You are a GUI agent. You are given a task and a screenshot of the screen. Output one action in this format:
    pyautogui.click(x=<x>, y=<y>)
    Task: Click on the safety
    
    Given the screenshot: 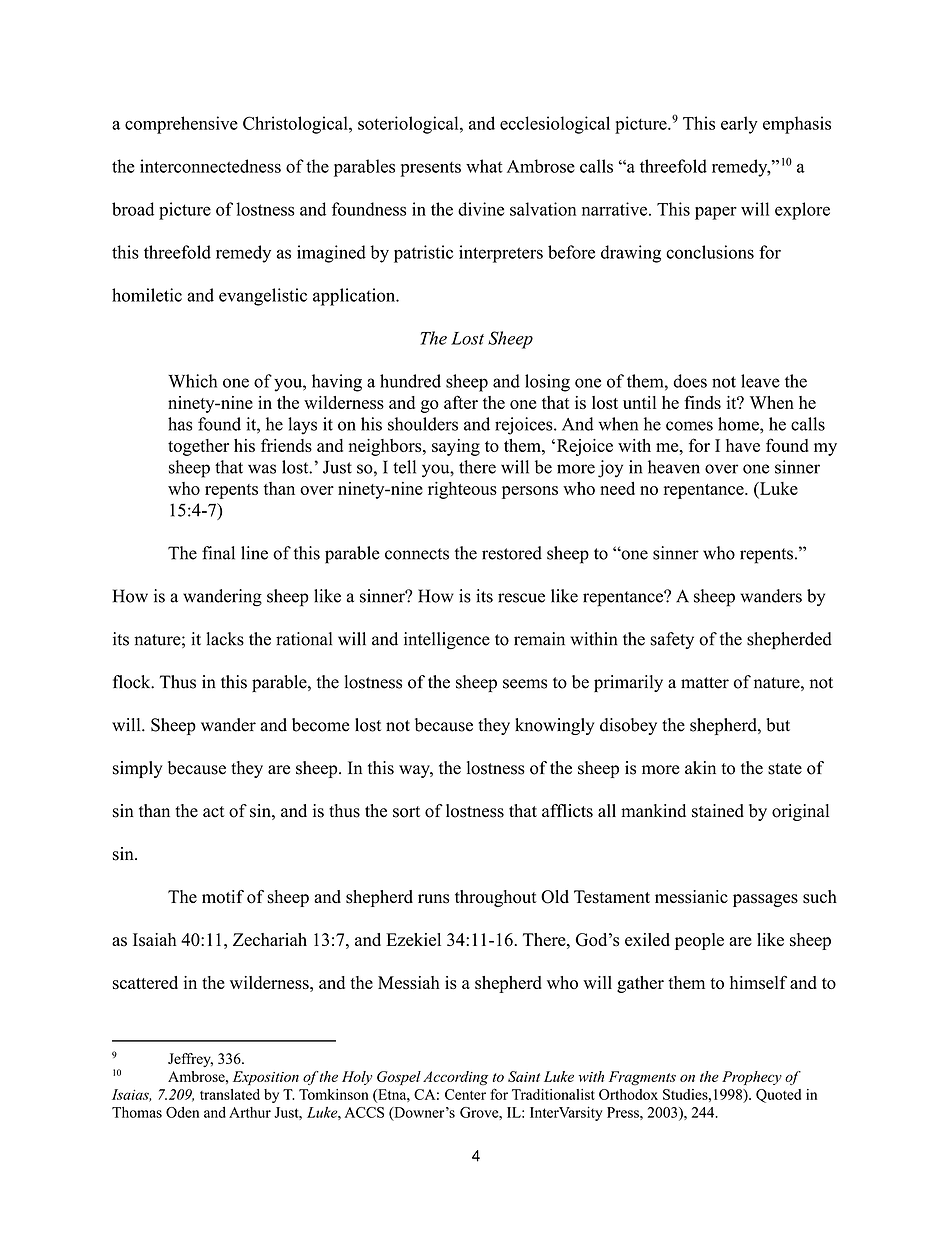 What is the action you would take?
    pyautogui.click(x=672, y=640)
